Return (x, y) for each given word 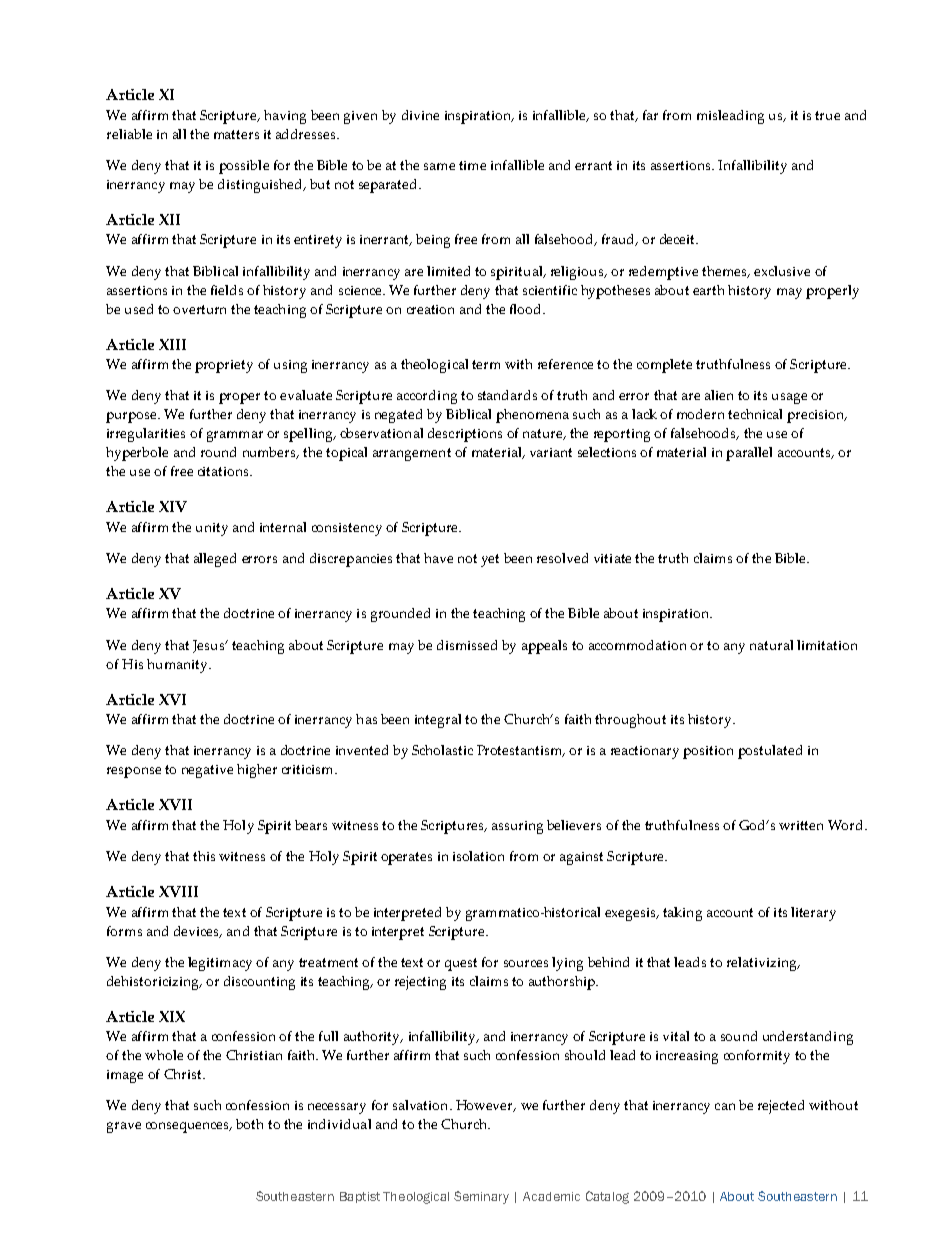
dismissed (467, 645)
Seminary (481, 1197)
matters (236, 134)
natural (771, 645)
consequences (188, 1127)
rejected (781, 1107)
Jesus (210, 646)
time (472, 165)
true (827, 115)
